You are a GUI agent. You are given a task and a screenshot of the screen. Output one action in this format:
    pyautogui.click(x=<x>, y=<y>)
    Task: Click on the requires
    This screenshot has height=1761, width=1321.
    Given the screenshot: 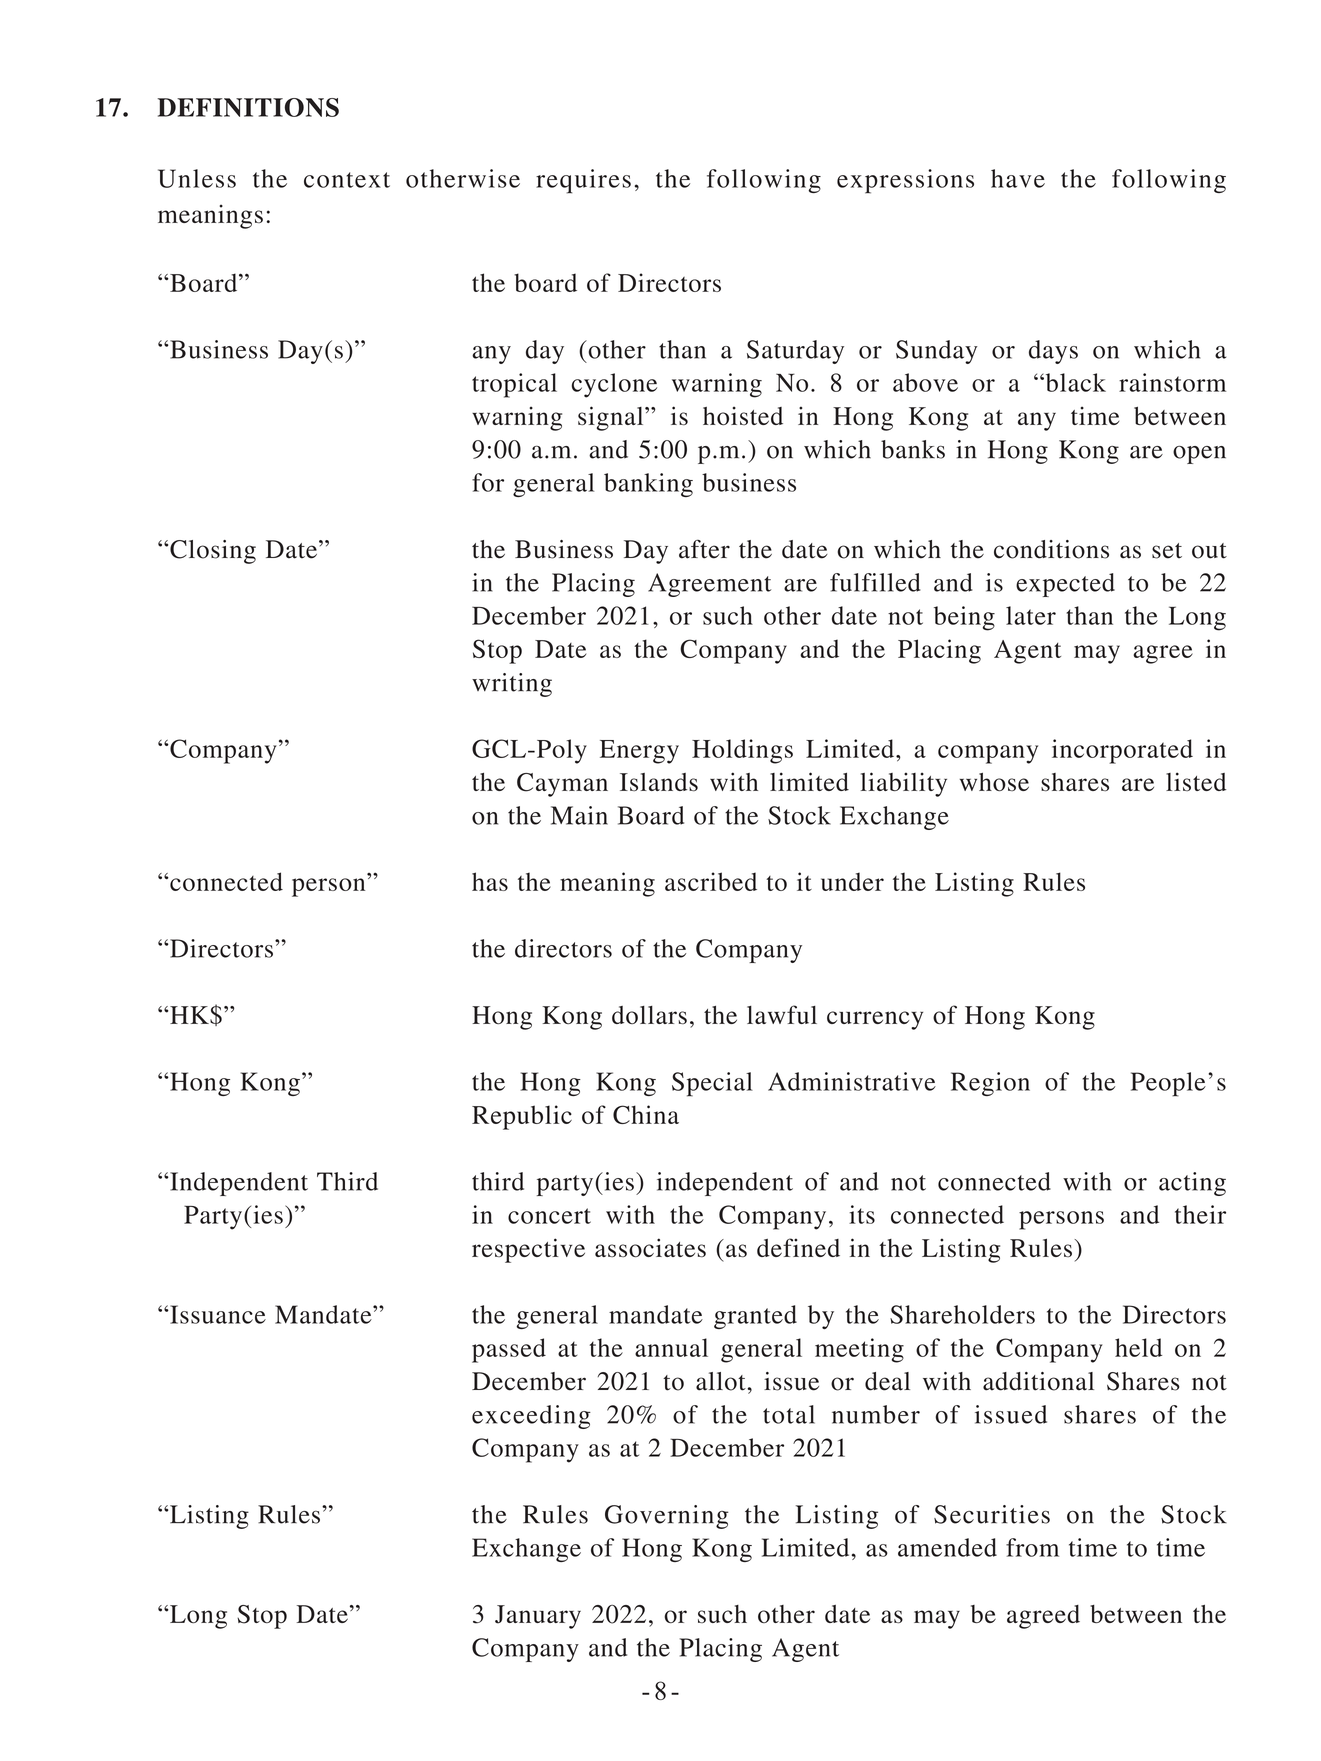 What is the action you would take?
    pyautogui.click(x=583, y=181)
